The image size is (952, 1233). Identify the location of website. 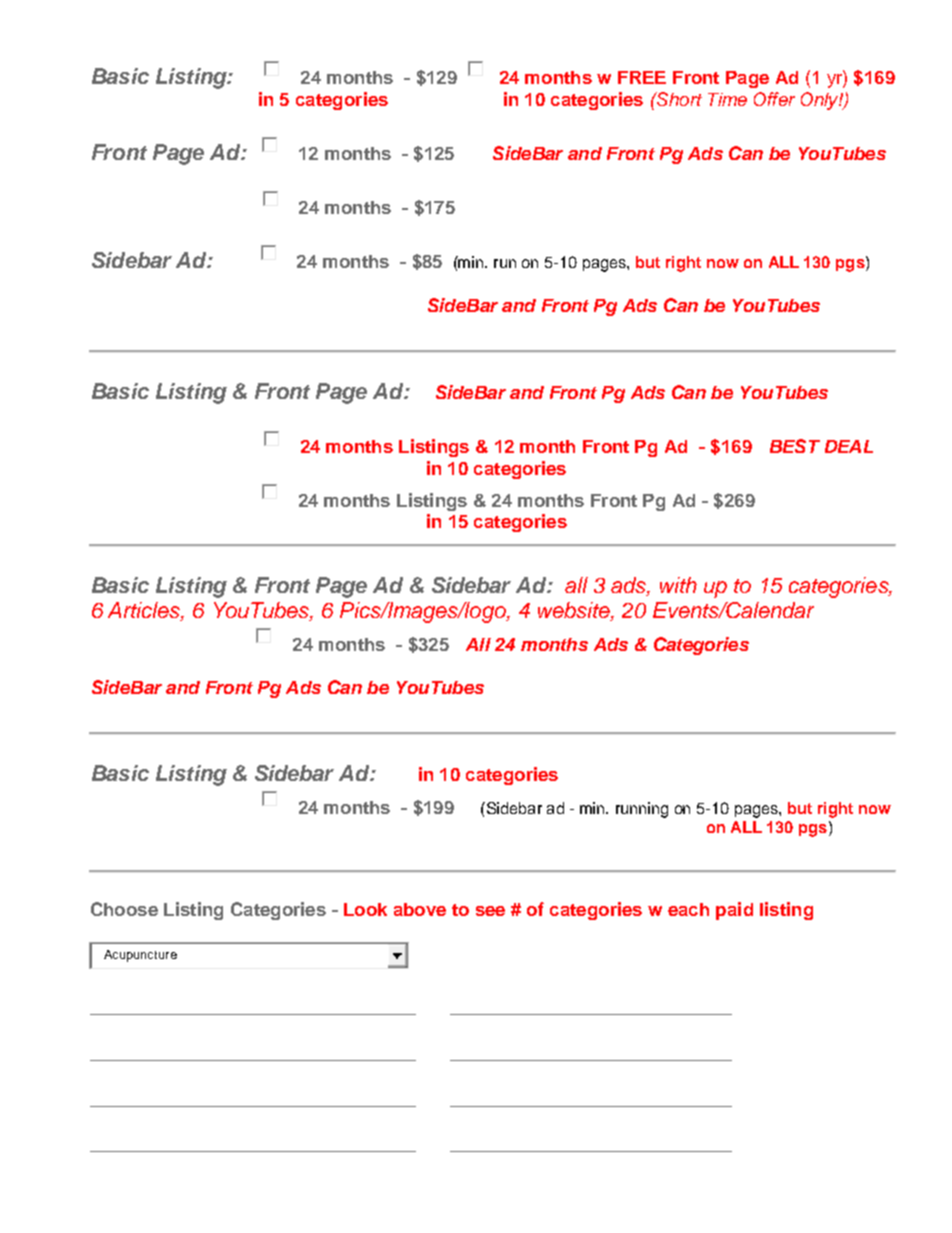
(575, 611).
